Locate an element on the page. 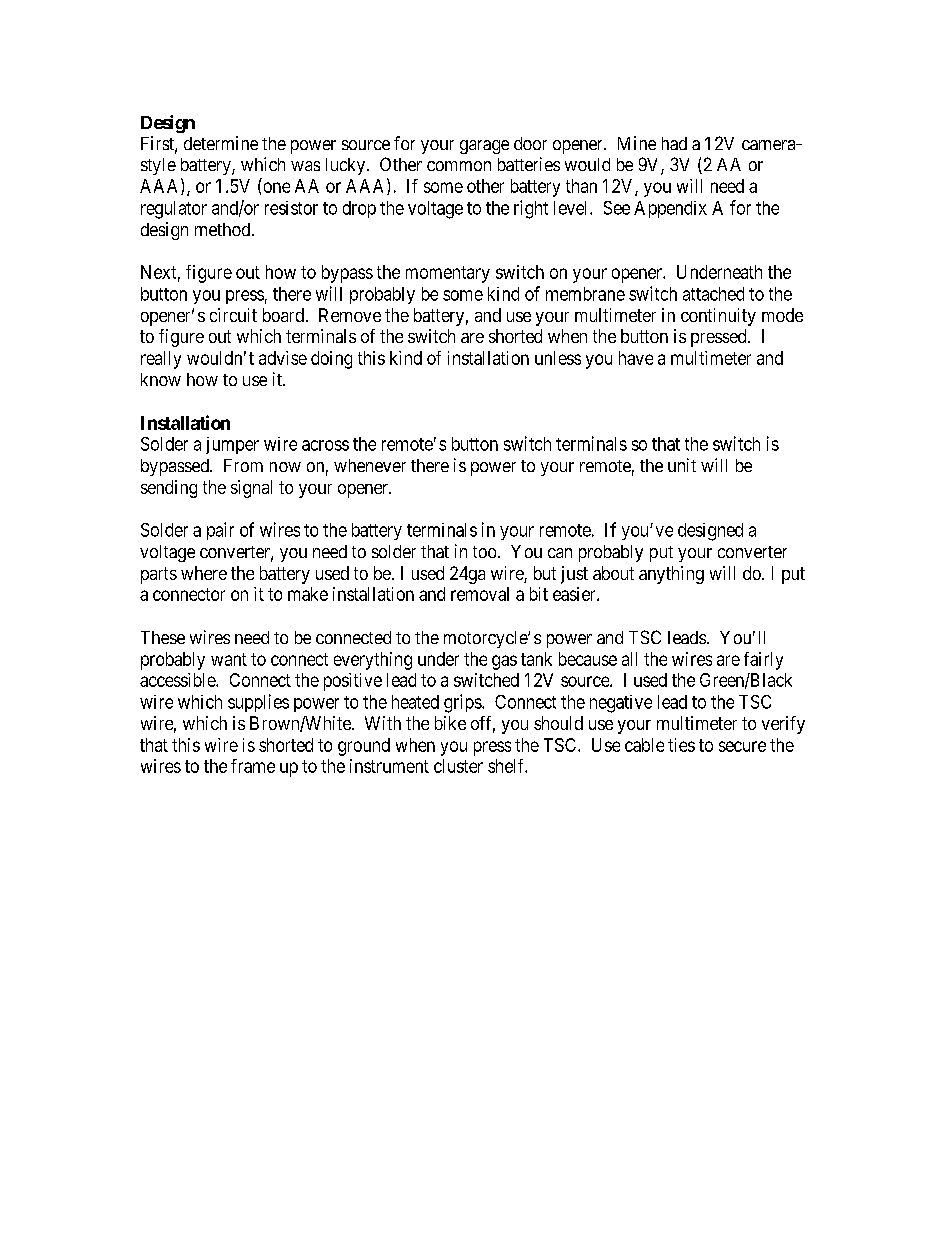 The image size is (952, 1233). frame is located at coordinates (253, 766).
